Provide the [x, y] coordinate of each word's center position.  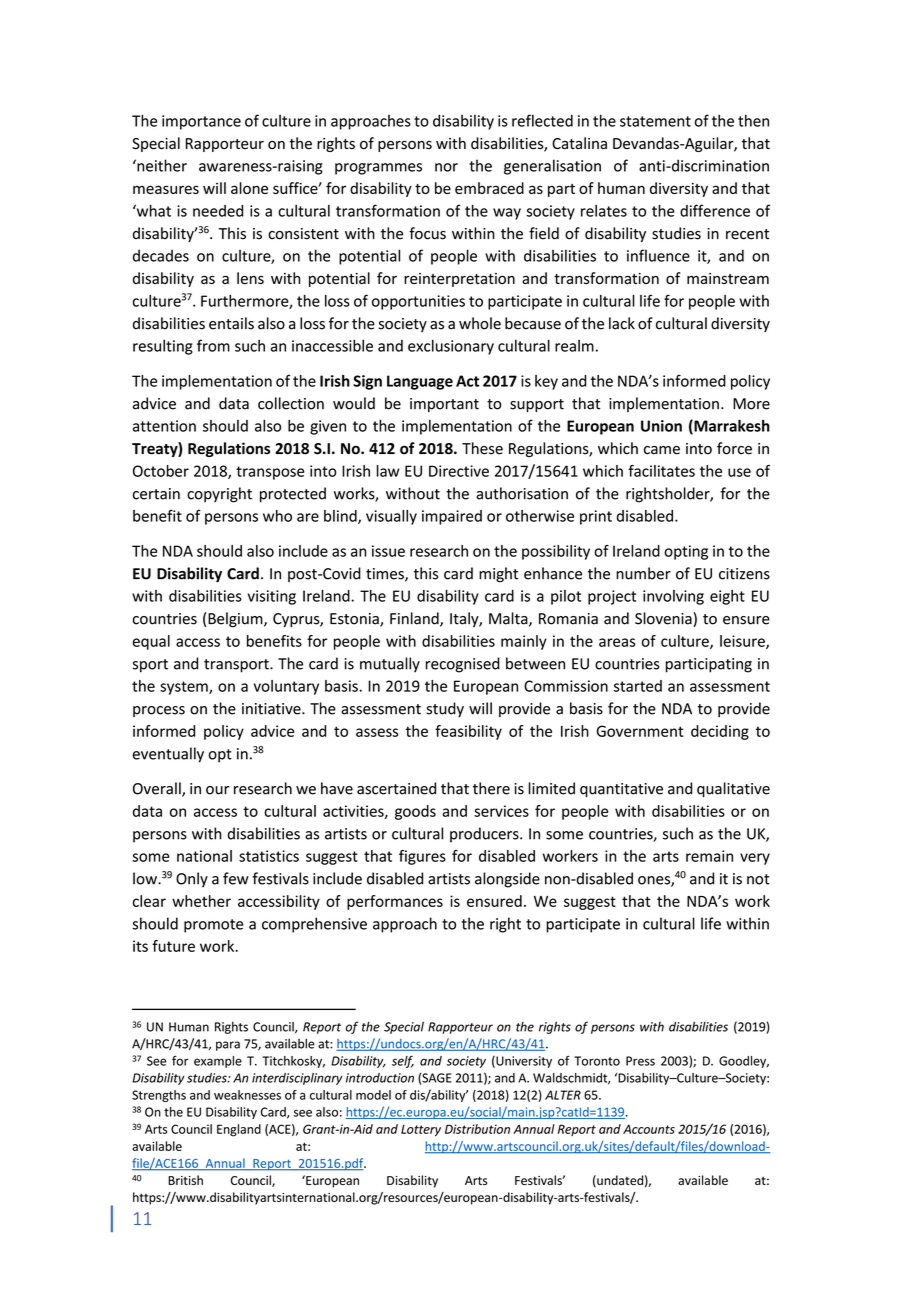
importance [201, 122]
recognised [463, 665]
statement [655, 121]
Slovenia [664, 619]
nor [446, 167]
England [239, 1130]
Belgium [236, 620]
